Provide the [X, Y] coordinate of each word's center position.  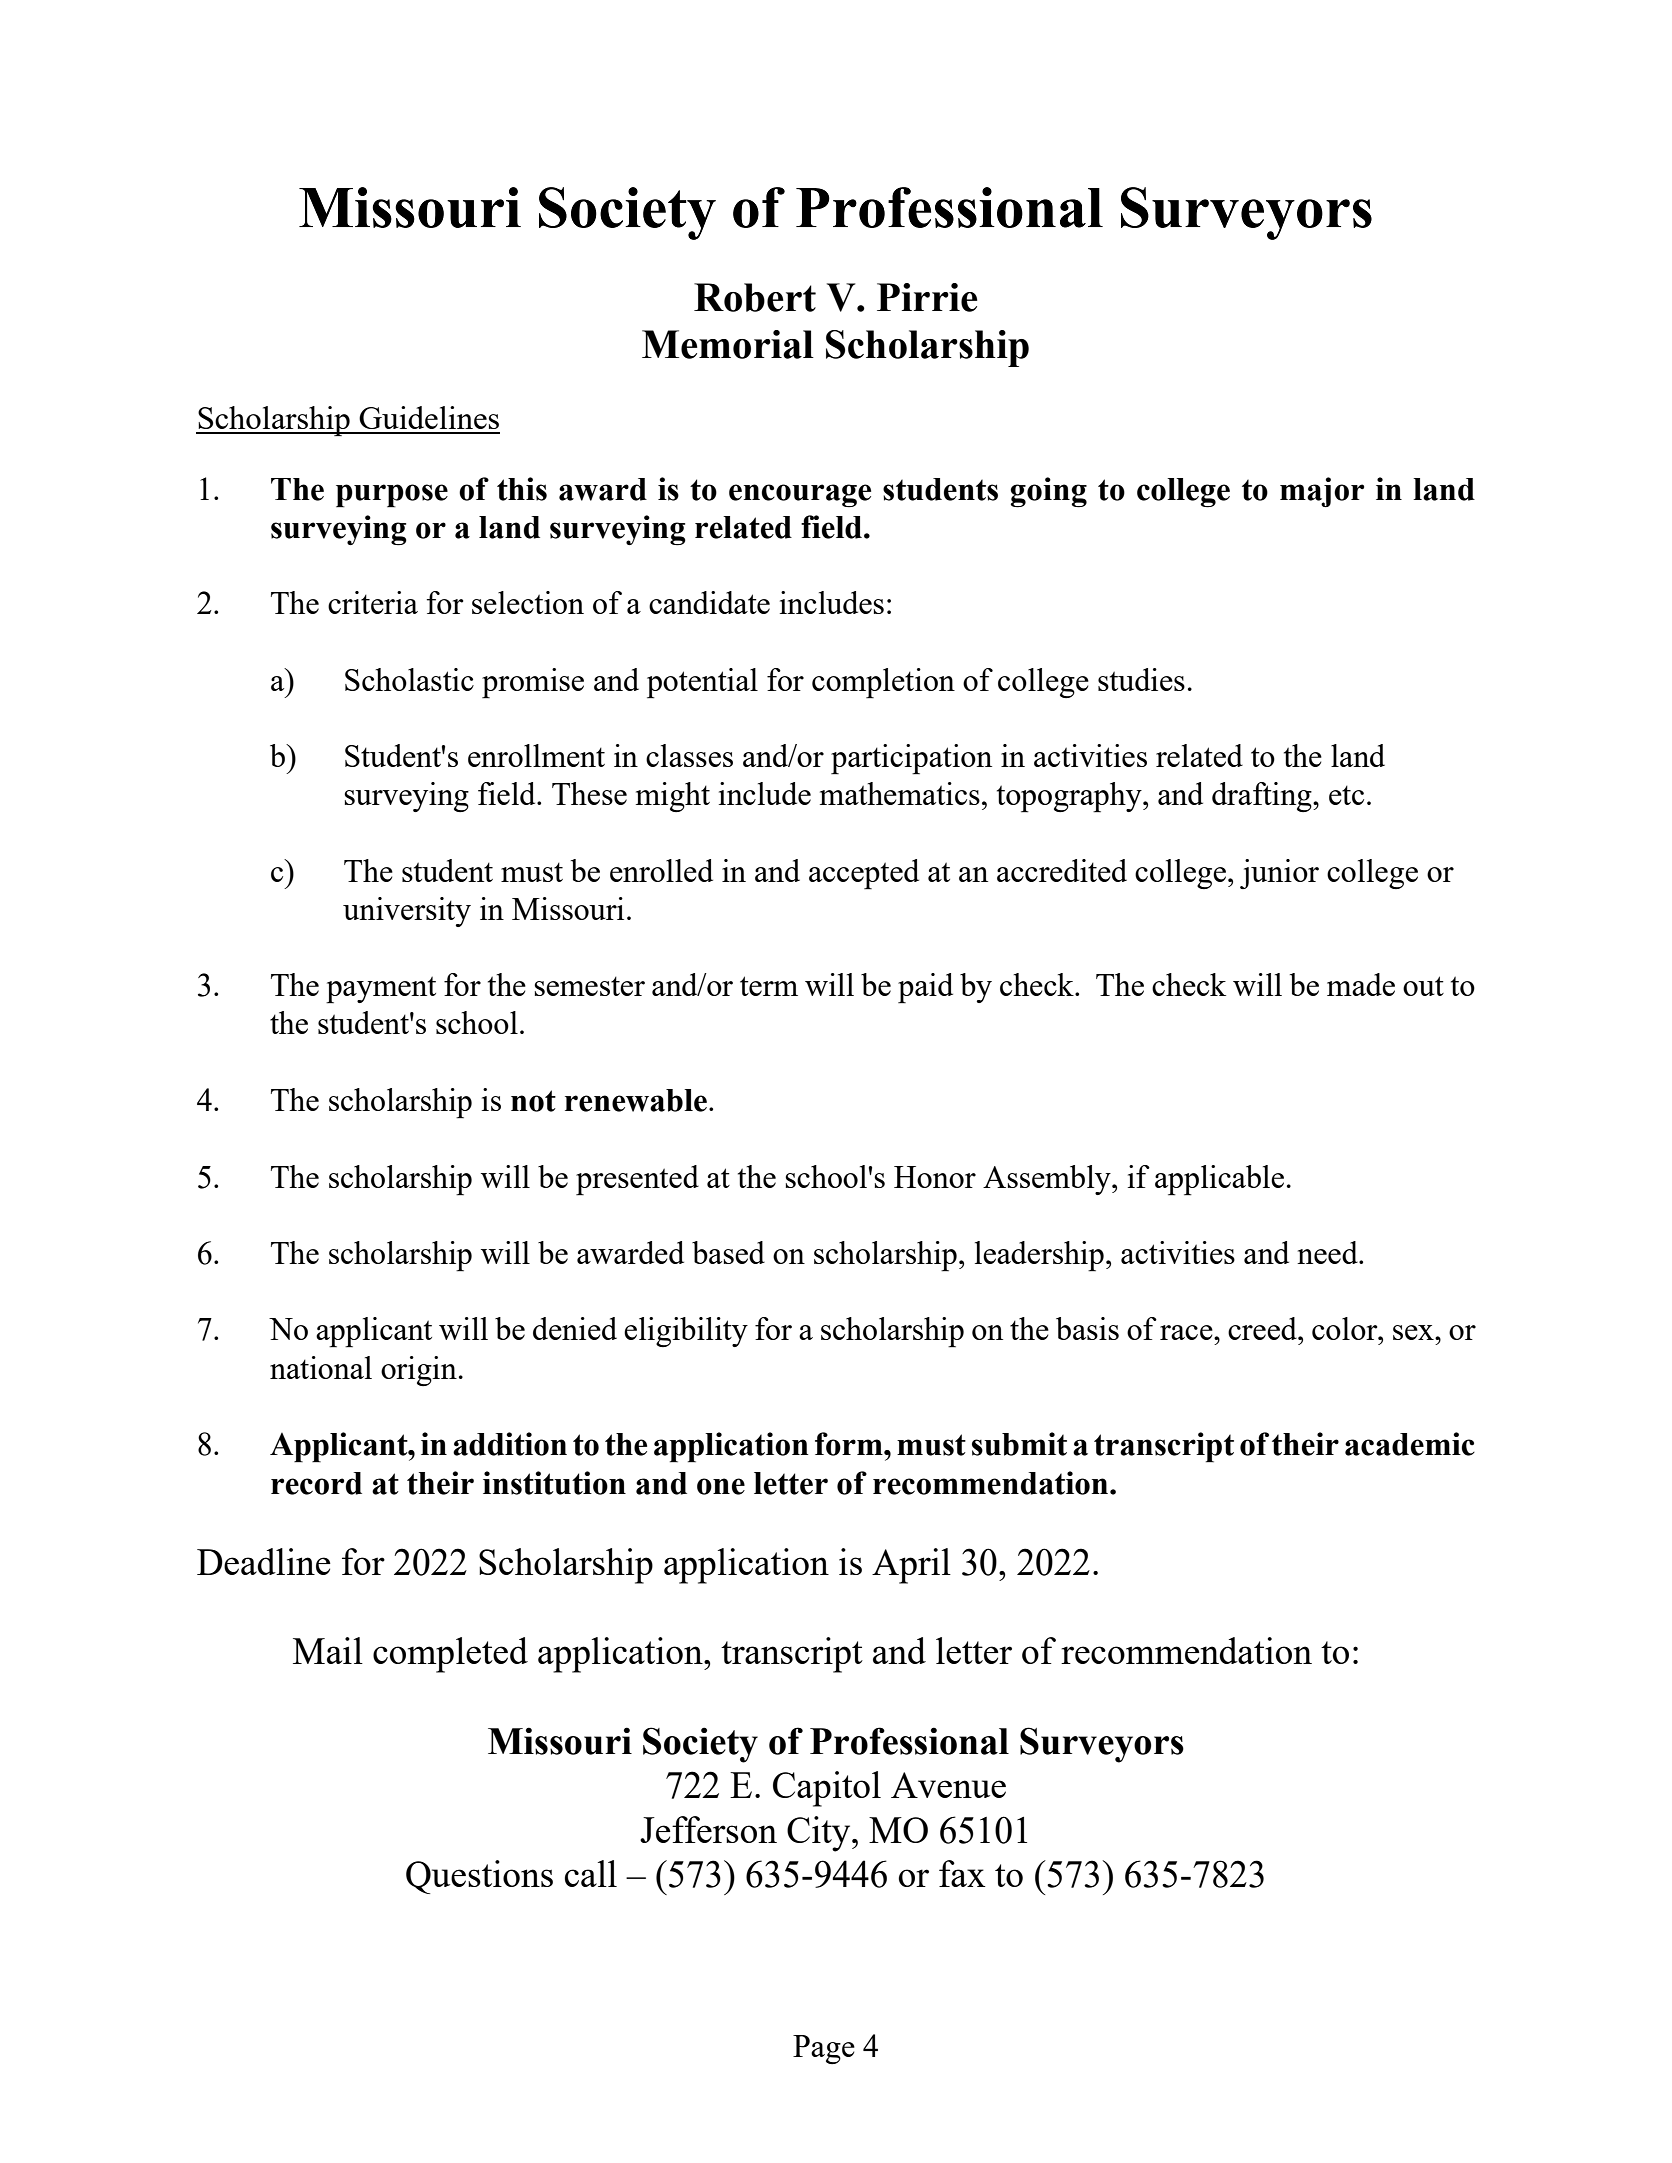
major [1322, 492]
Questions [479, 1877]
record [316, 1483]
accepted [864, 874]
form [850, 1444]
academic [1410, 1444]
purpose [392, 496]
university [407, 912]
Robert [755, 297]
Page [824, 2049]
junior [1279, 874]
